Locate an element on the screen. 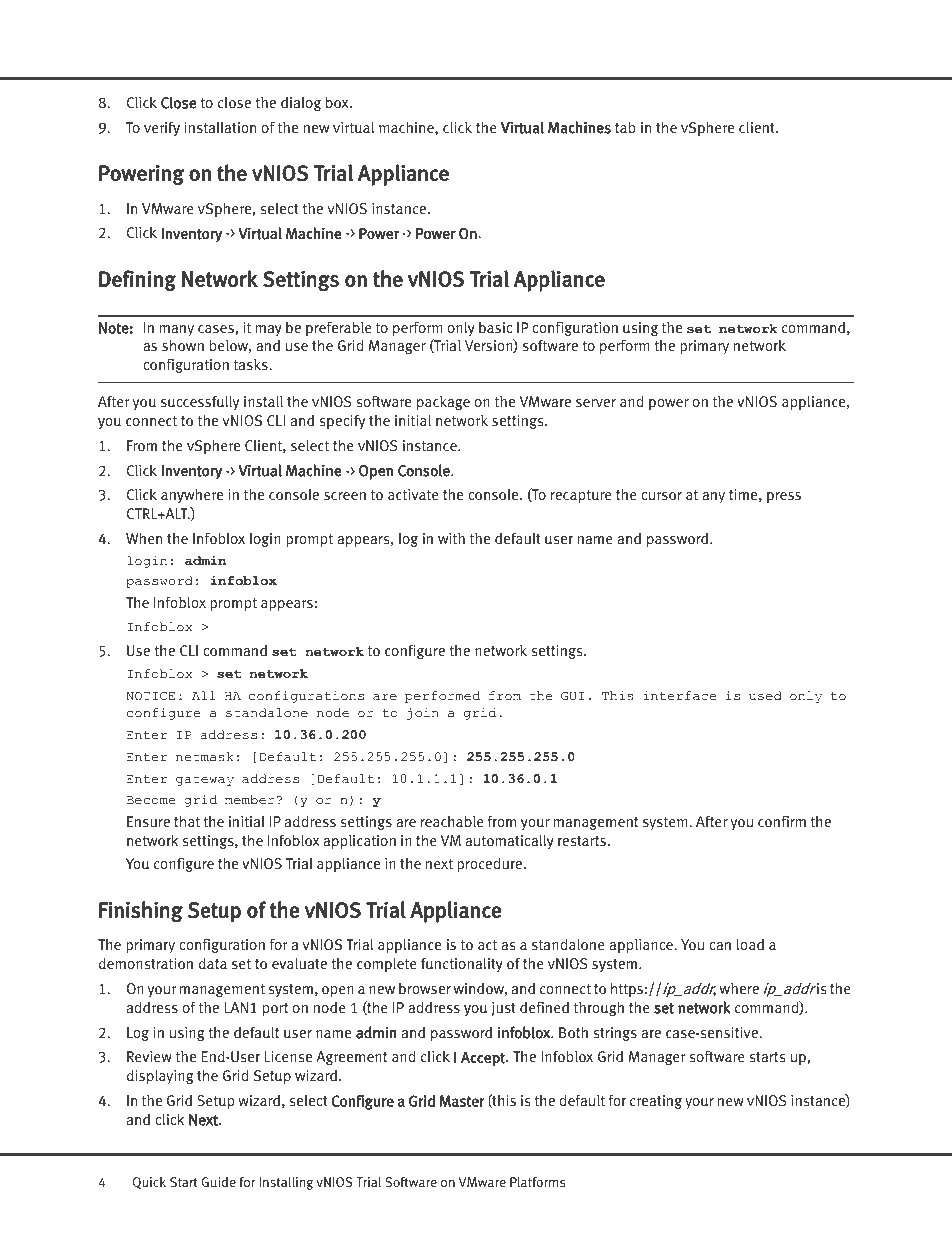 The image size is (952, 1233). verify is located at coordinates (162, 129).
